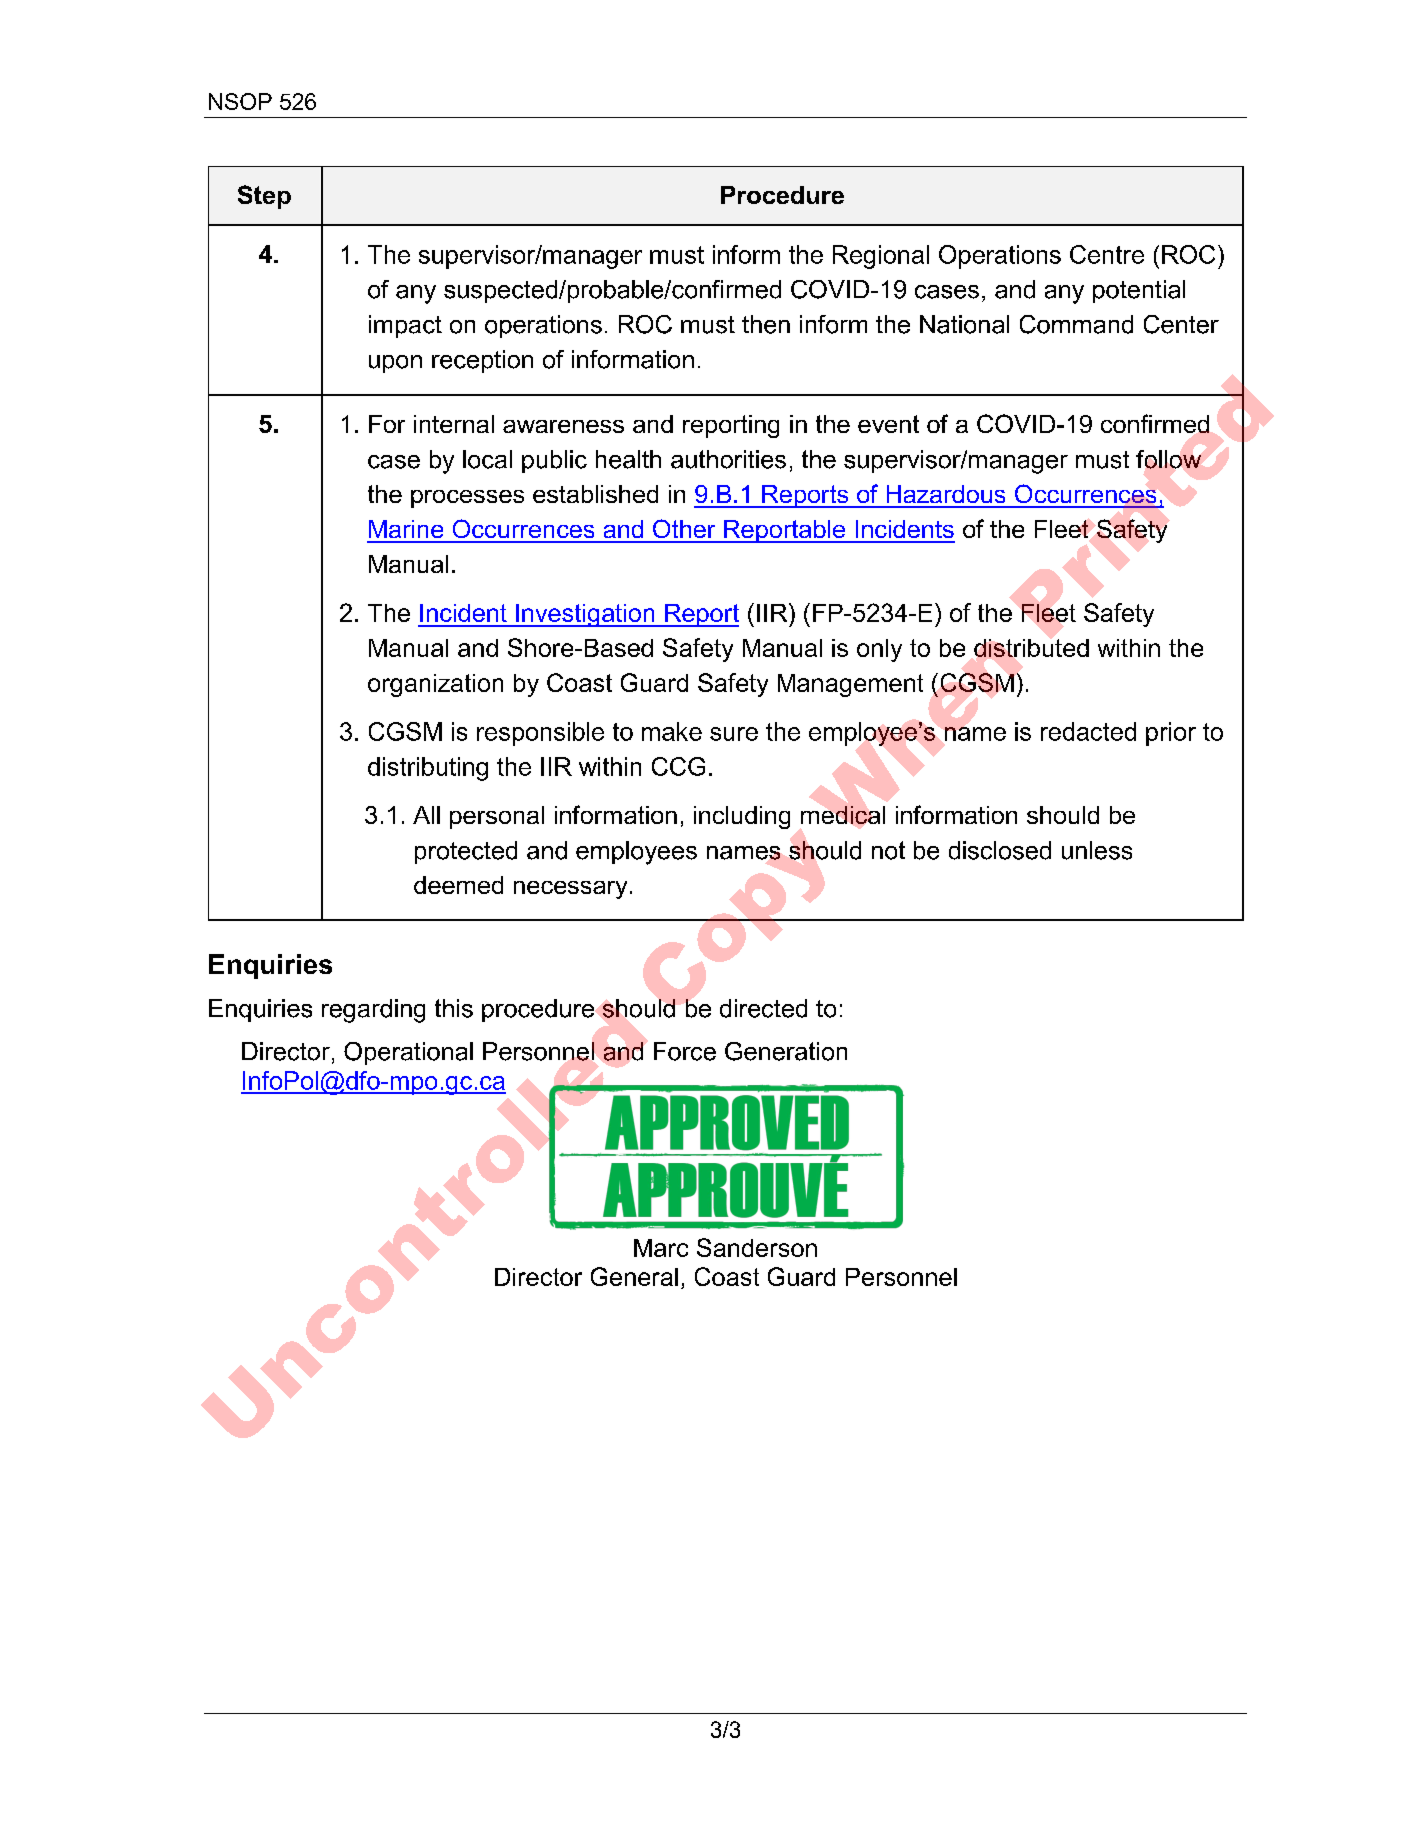 This page has width=1410, height=1824. Describe the element at coordinates (881, 257) in the page. I see `Regional` at that location.
